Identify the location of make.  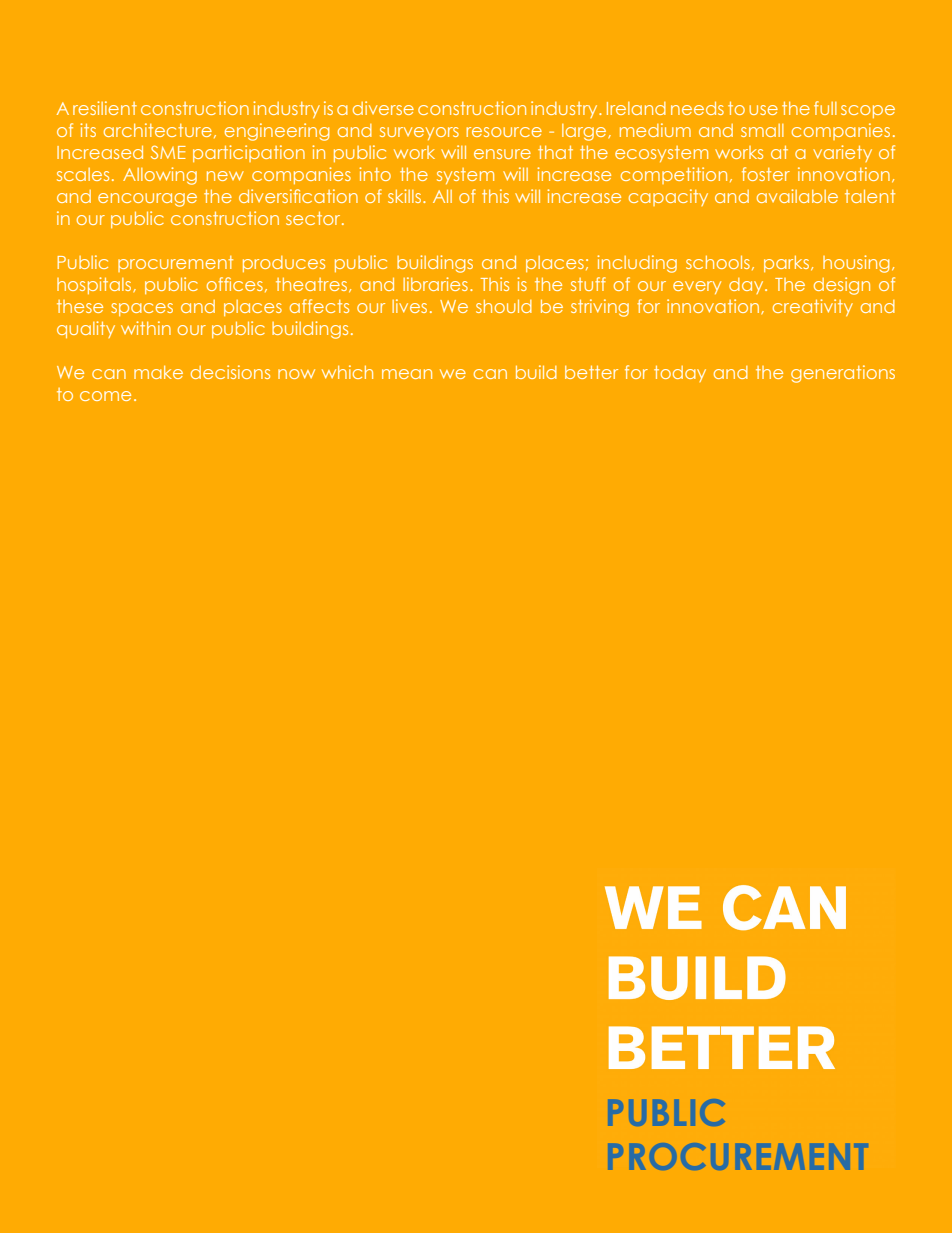
(158, 372).
